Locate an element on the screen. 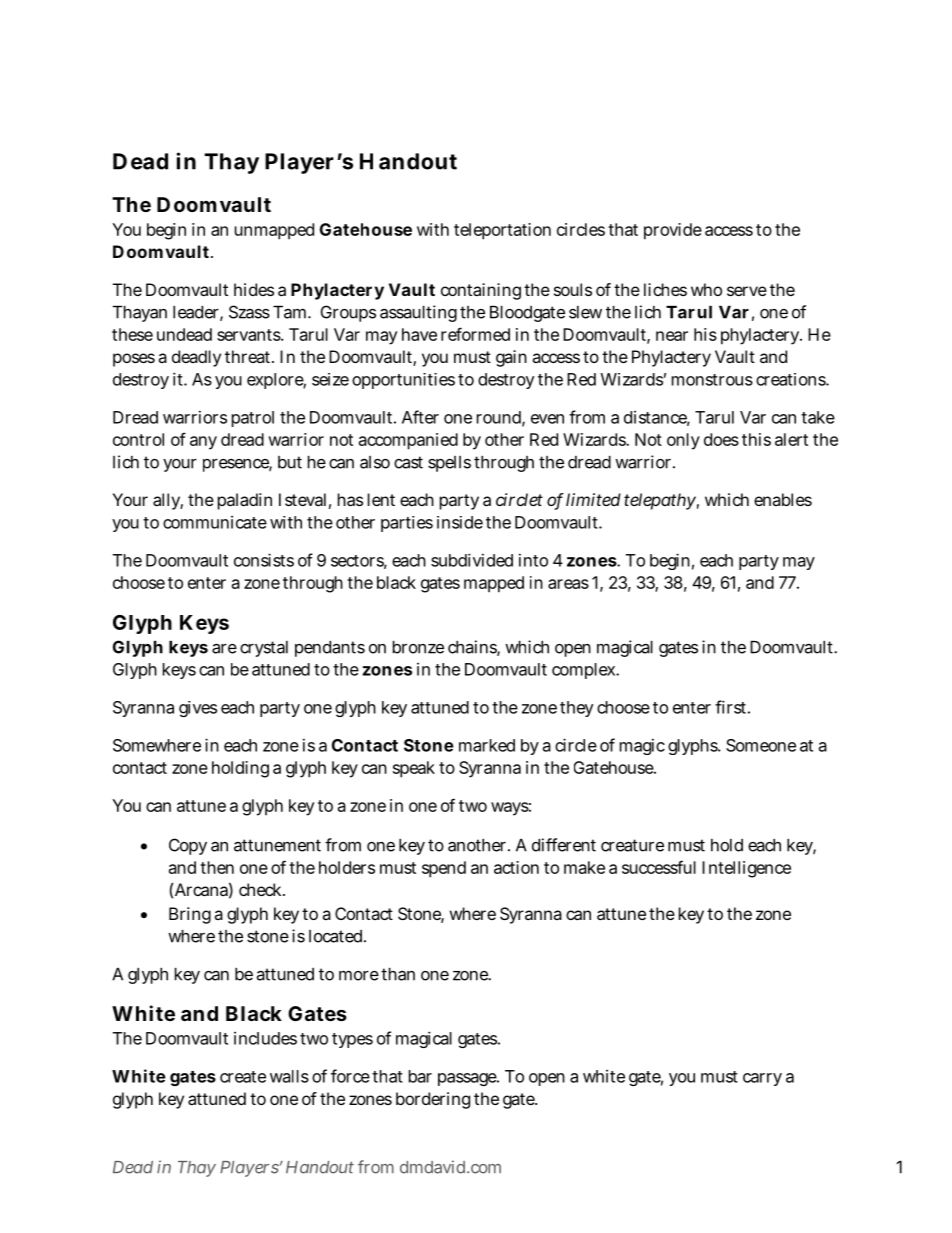  serve is located at coordinates (747, 291).
